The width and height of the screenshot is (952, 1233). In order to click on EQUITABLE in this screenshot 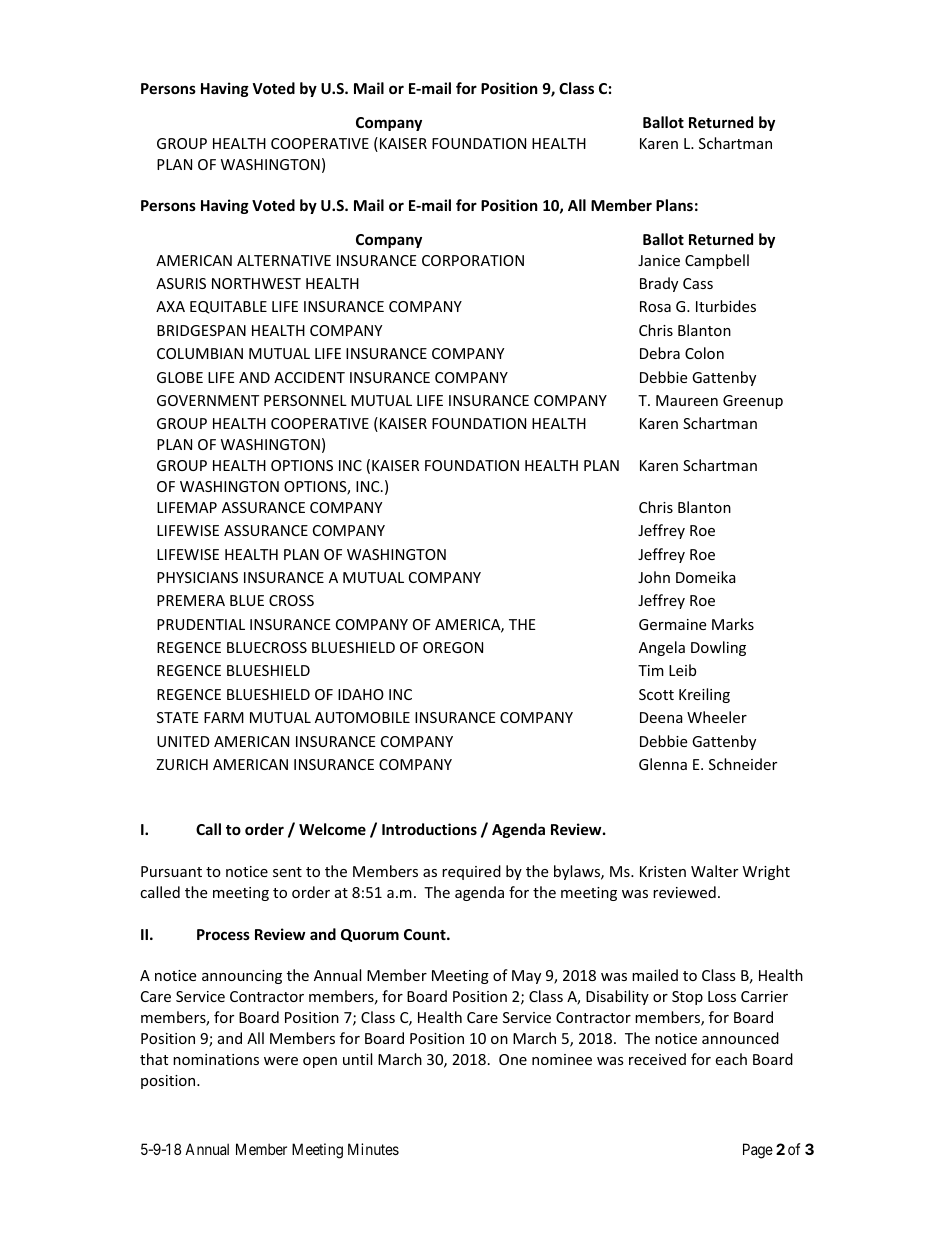, I will do `click(228, 307)`.
